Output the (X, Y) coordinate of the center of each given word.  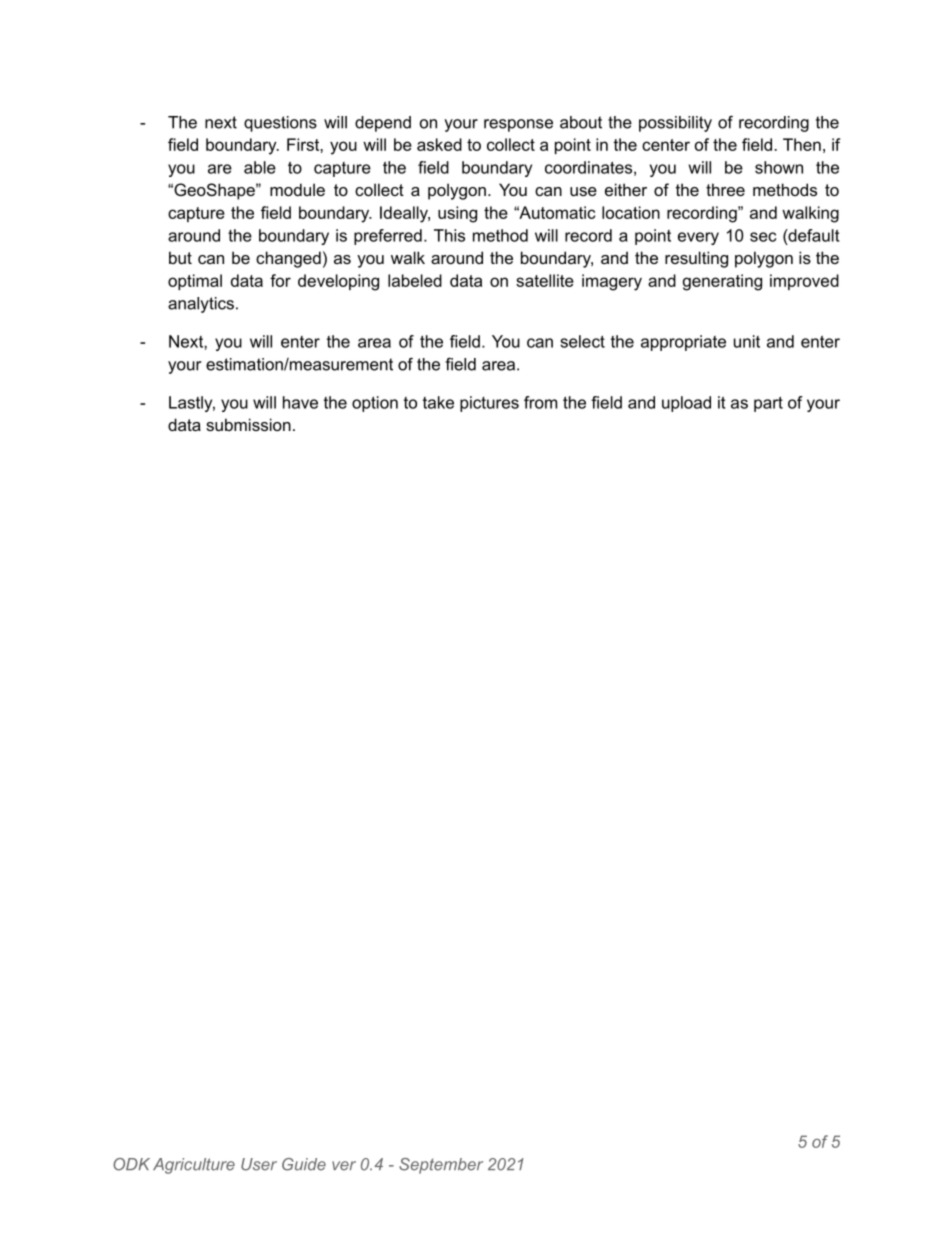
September (441, 1166)
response (518, 125)
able (260, 167)
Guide (304, 1164)
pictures (489, 404)
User (259, 1164)
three (725, 189)
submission (248, 424)
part (768, 404)
